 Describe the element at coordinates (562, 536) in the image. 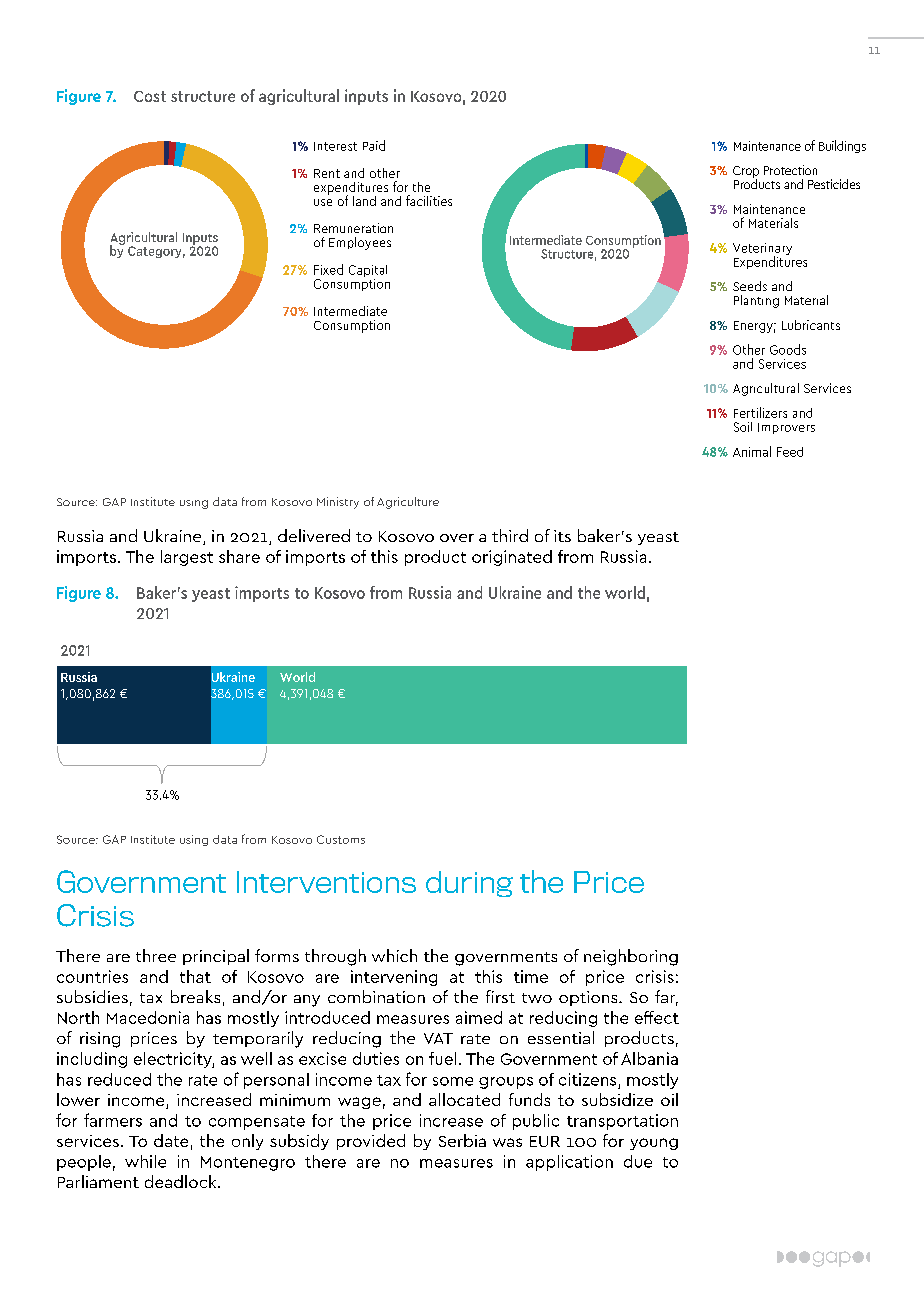

I see `its` at that location.
